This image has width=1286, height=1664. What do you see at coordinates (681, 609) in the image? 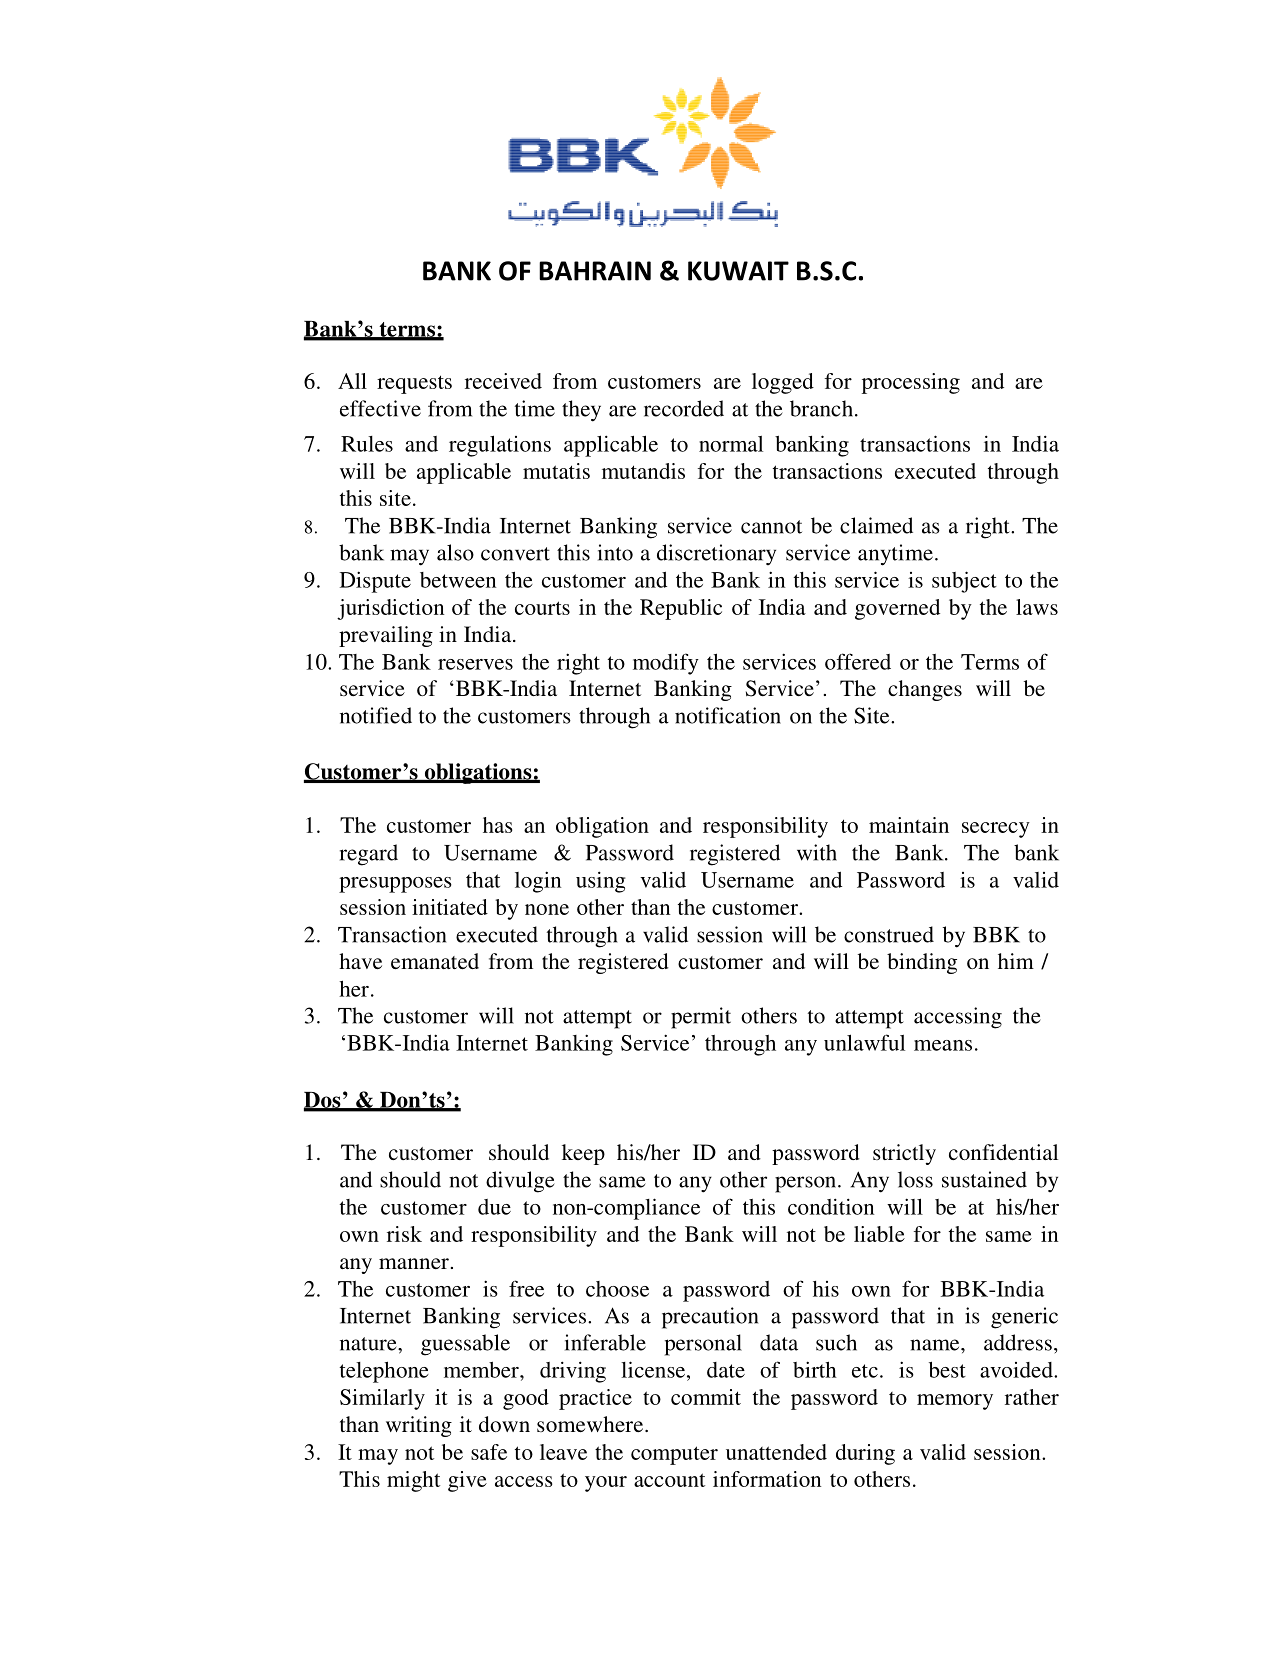
I see `Republic` at bounding box center [681, 609].
